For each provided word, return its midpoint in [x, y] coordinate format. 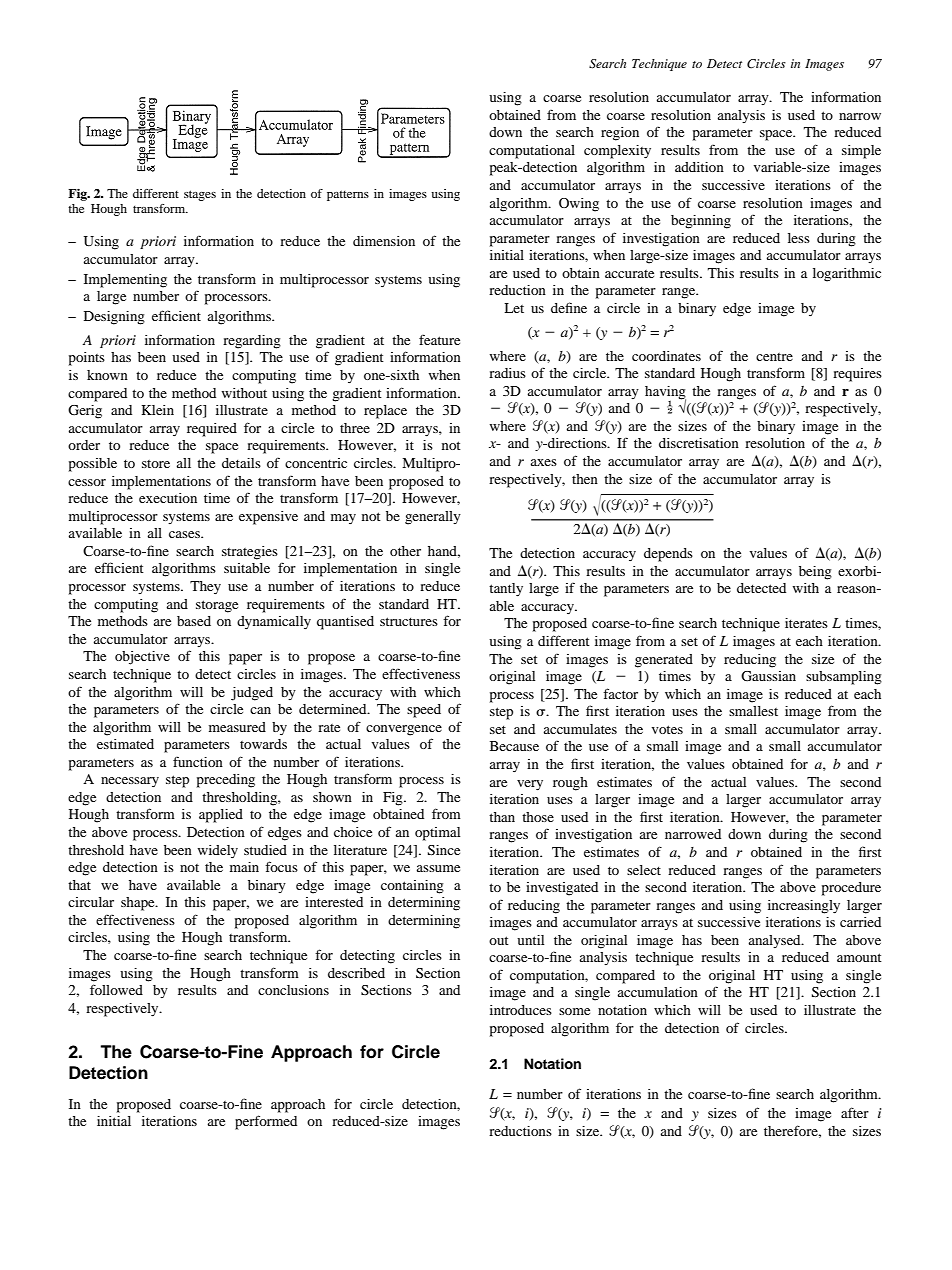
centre [774, 357]
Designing [114, 318]
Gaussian [768, 676]
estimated [125, 744]
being [815, 573]
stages [200, 195]
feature [439, 339]
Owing [579, 205]
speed [424, 711]
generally [433, 518]
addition [699, 167]
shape [139, 904]
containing [412, 887]
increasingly [804, 907]
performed [266, 1122]
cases [185, 534]
